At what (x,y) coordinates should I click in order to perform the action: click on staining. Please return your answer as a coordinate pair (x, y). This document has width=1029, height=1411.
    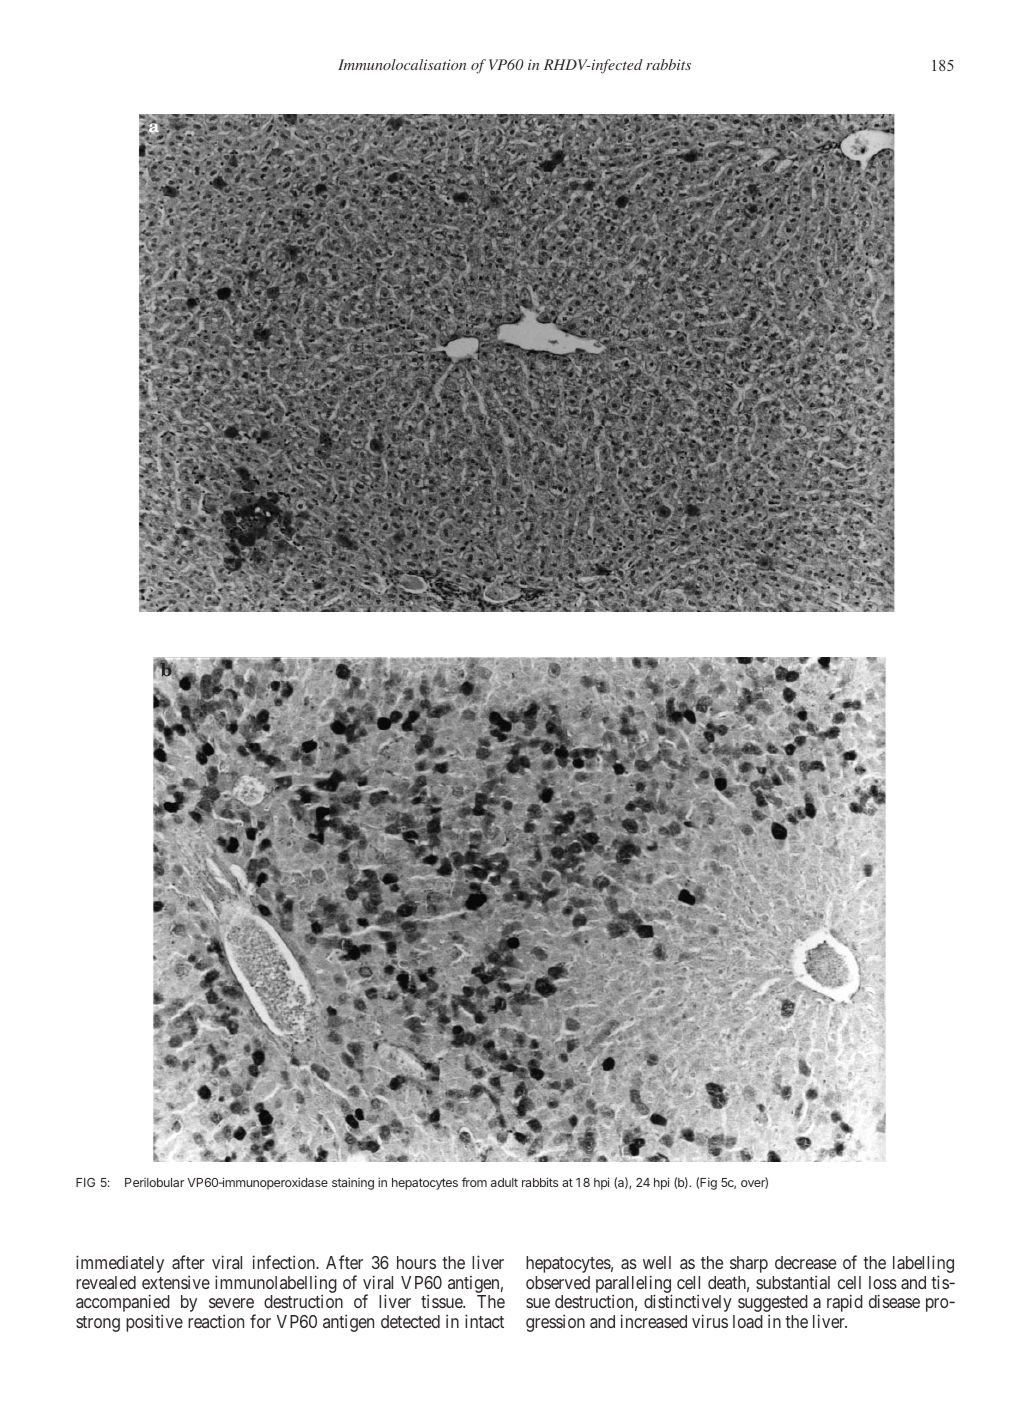
    Looking at the image, I should click on (353, 1183).
